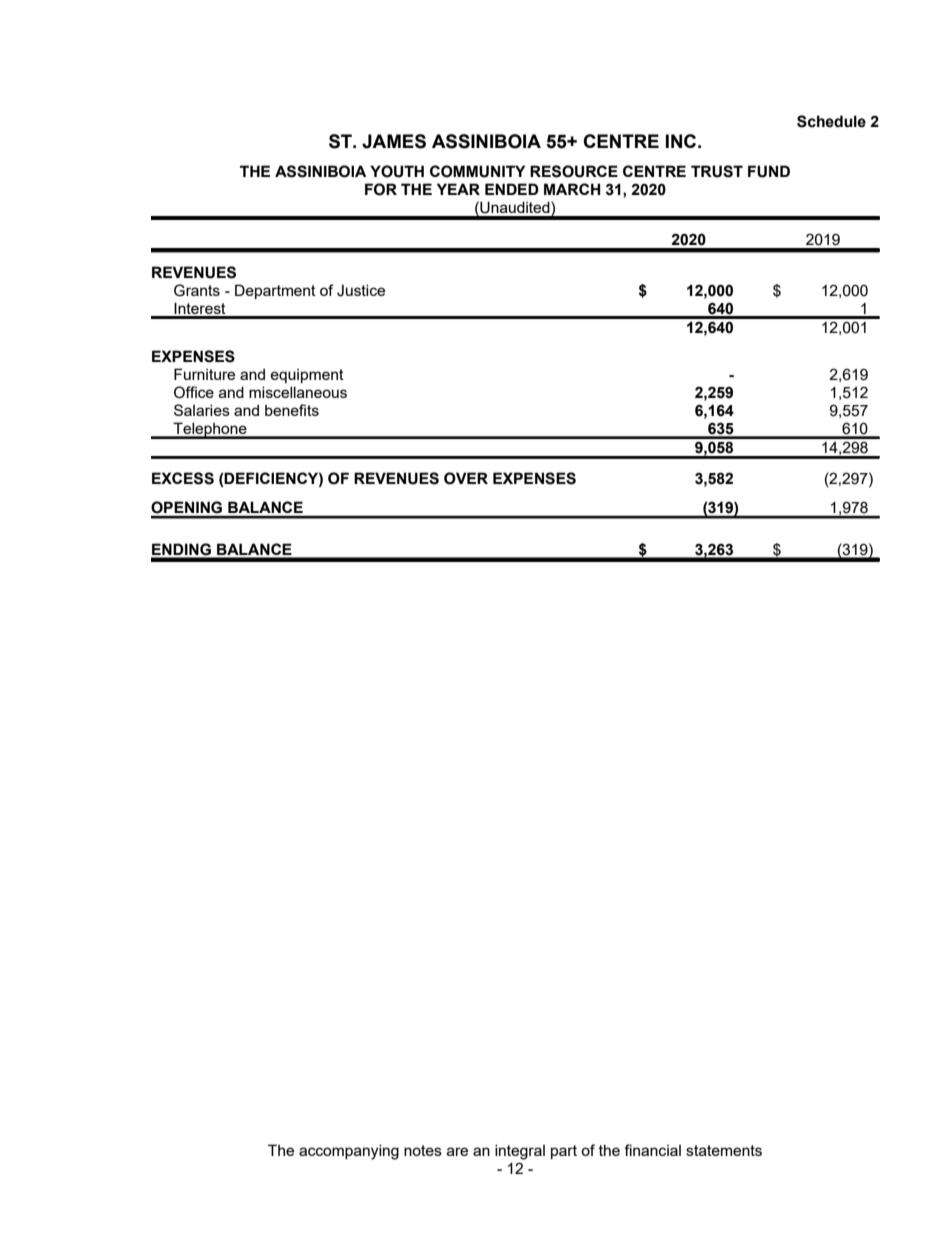  Describe the element at coordinates (381, 189) in the document. I see `FOR` at that location.
